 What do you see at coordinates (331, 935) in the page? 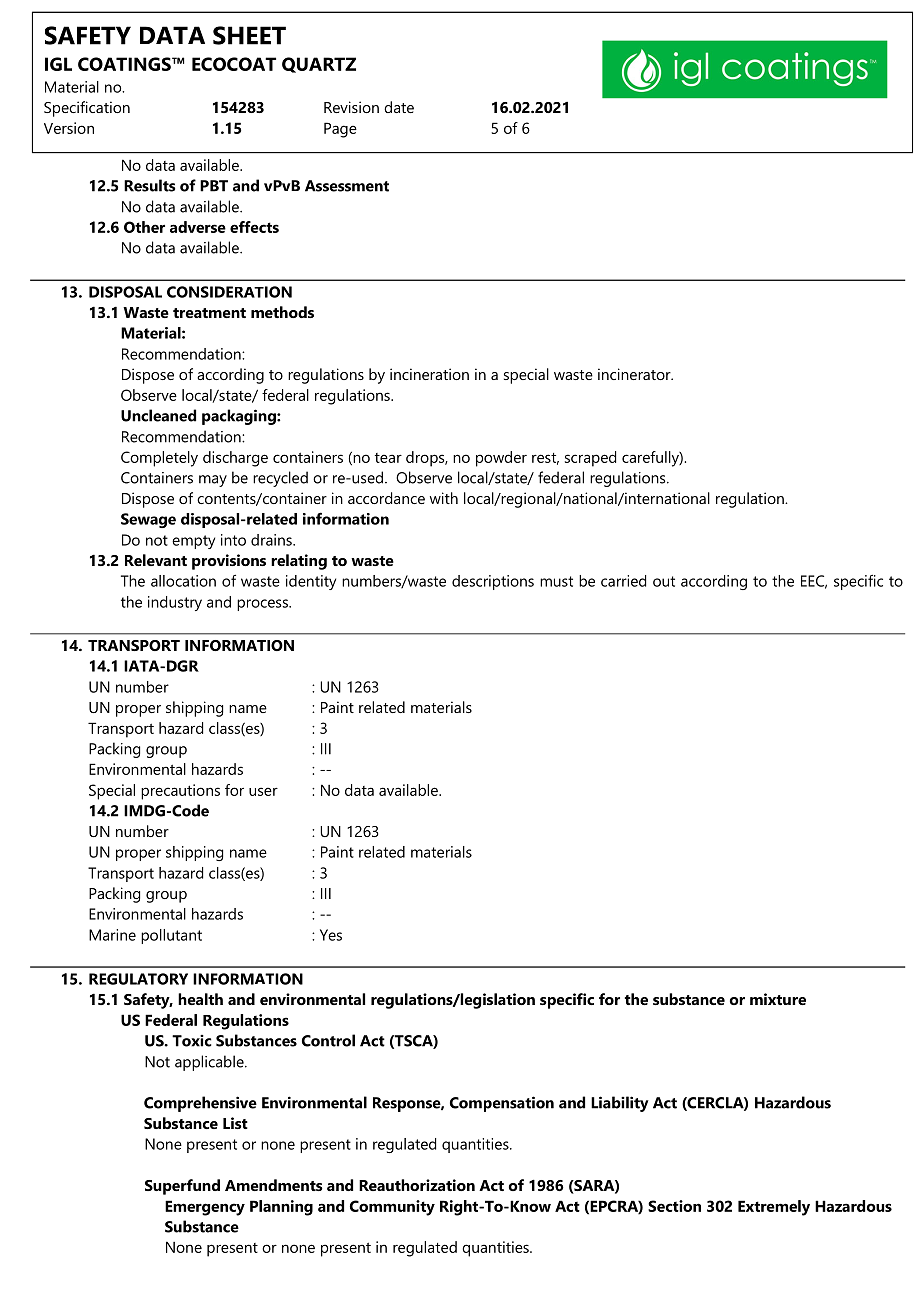
I see `Yes` at bounding box center [331, 935].
